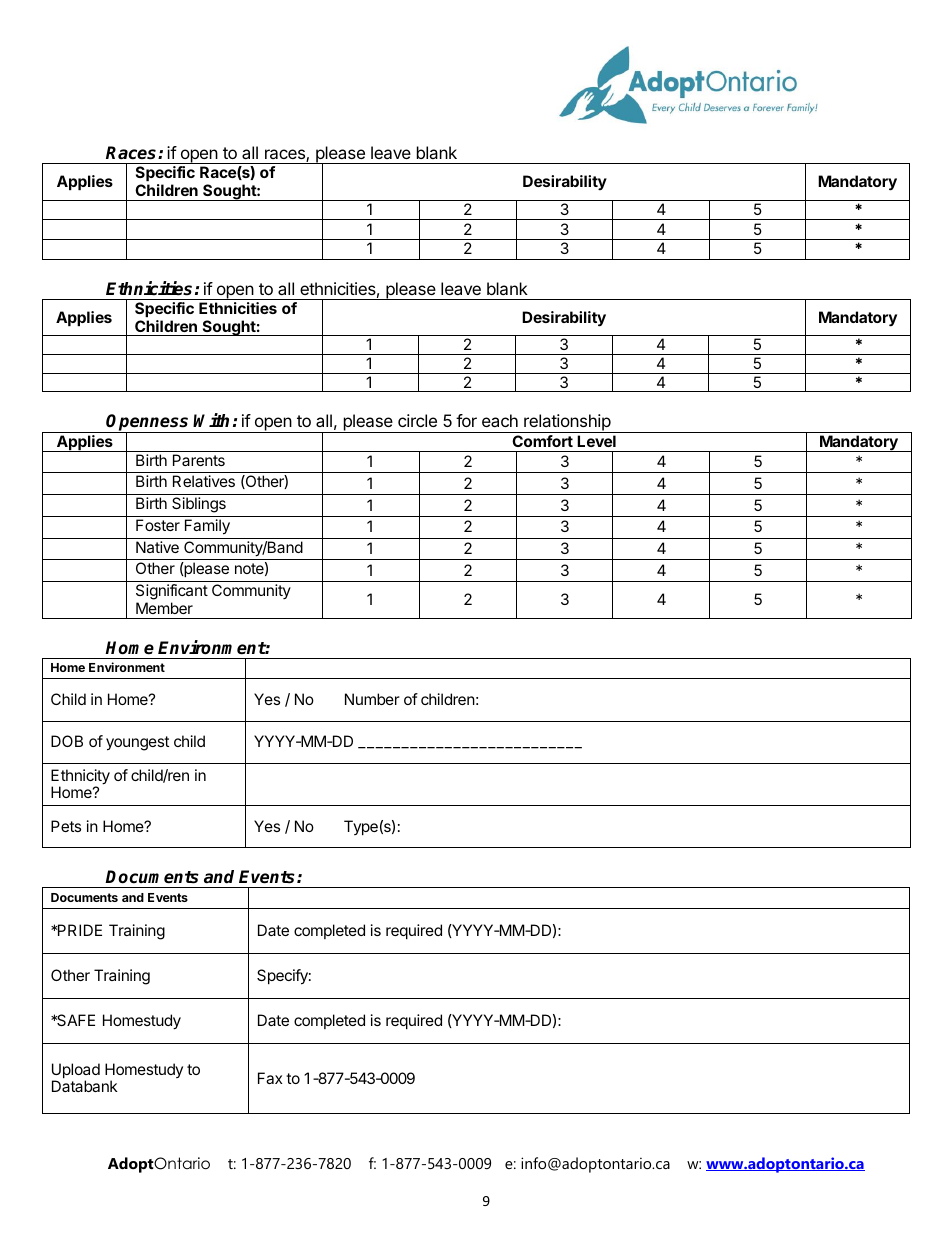 The width and height of the screenshot is (952, 1233). I want to click on circle, so click(417, 420).
